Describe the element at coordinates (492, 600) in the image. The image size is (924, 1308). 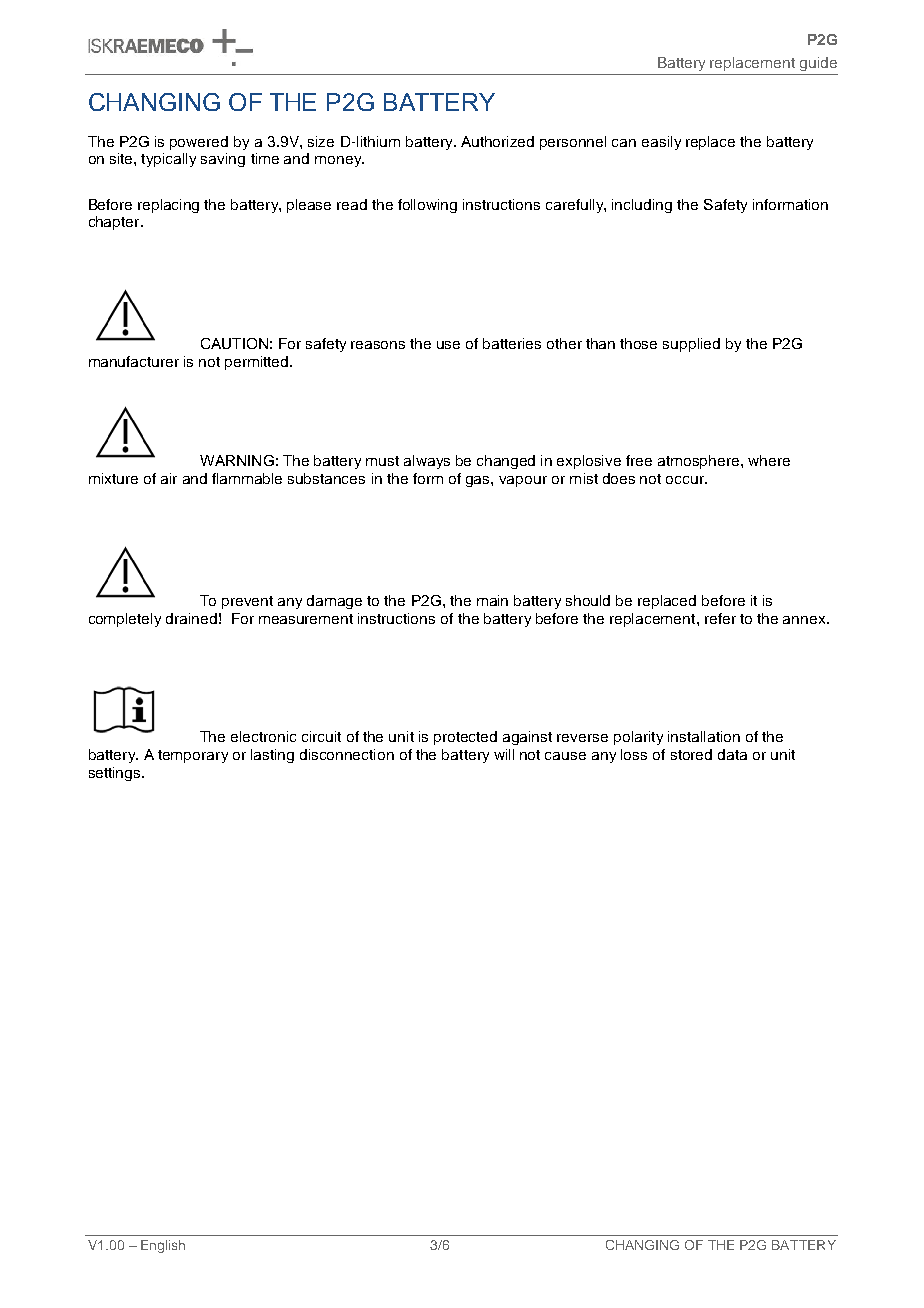
I see `main` at that location.
